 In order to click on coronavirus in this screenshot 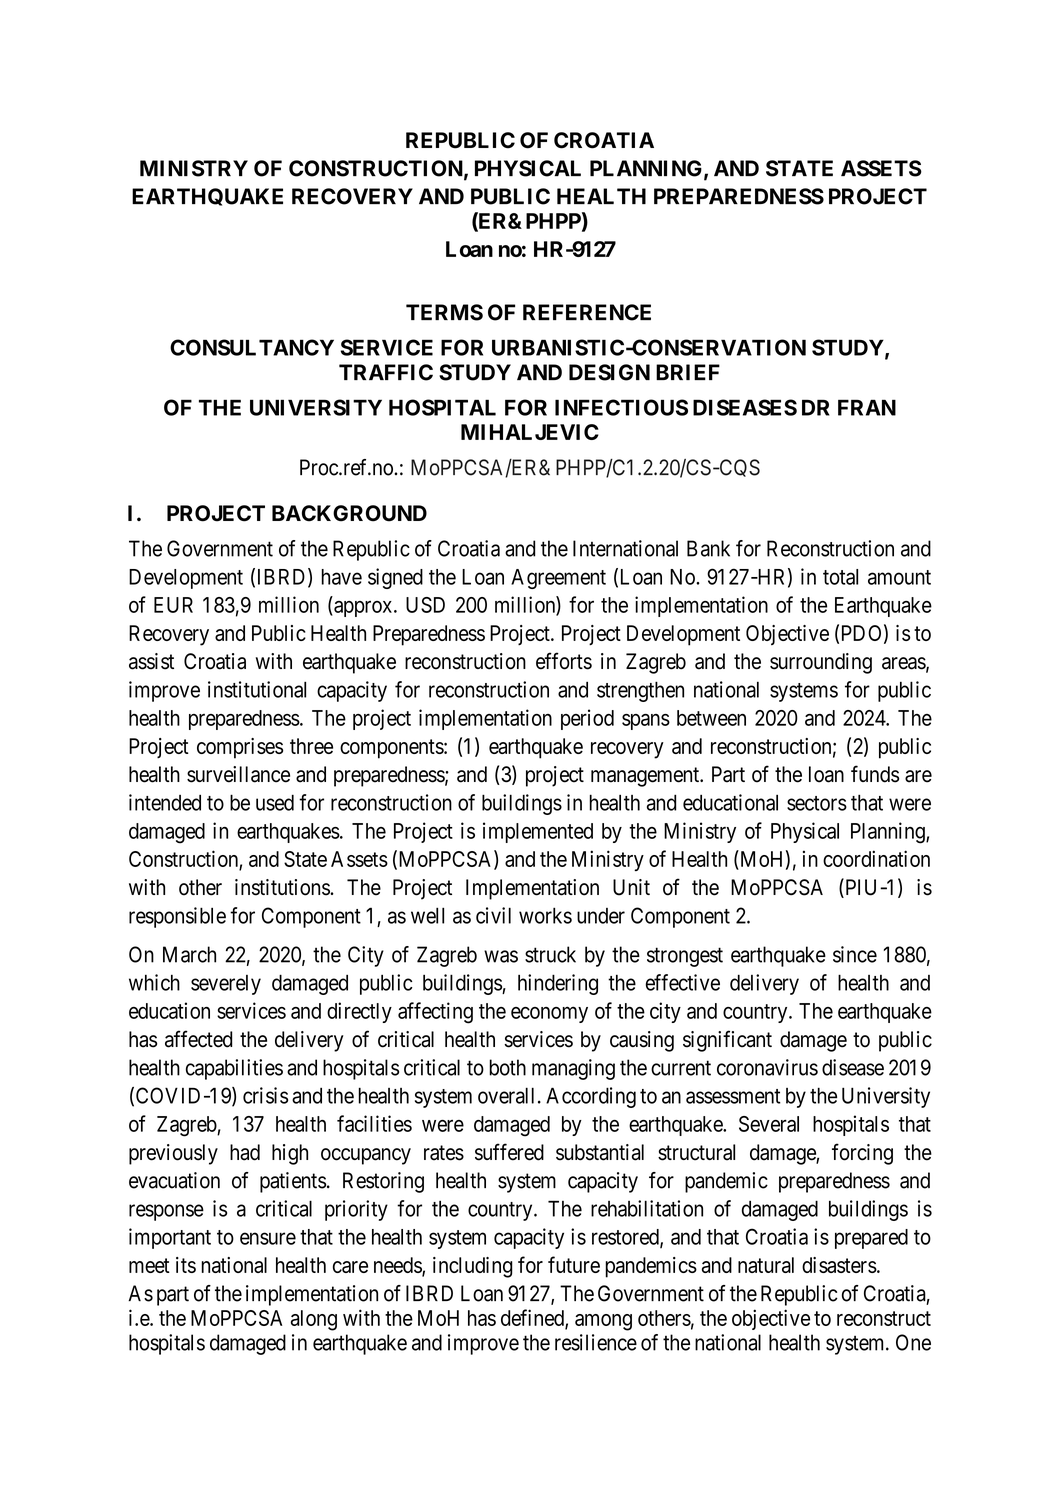, I will do `click(767, 1067)`.
